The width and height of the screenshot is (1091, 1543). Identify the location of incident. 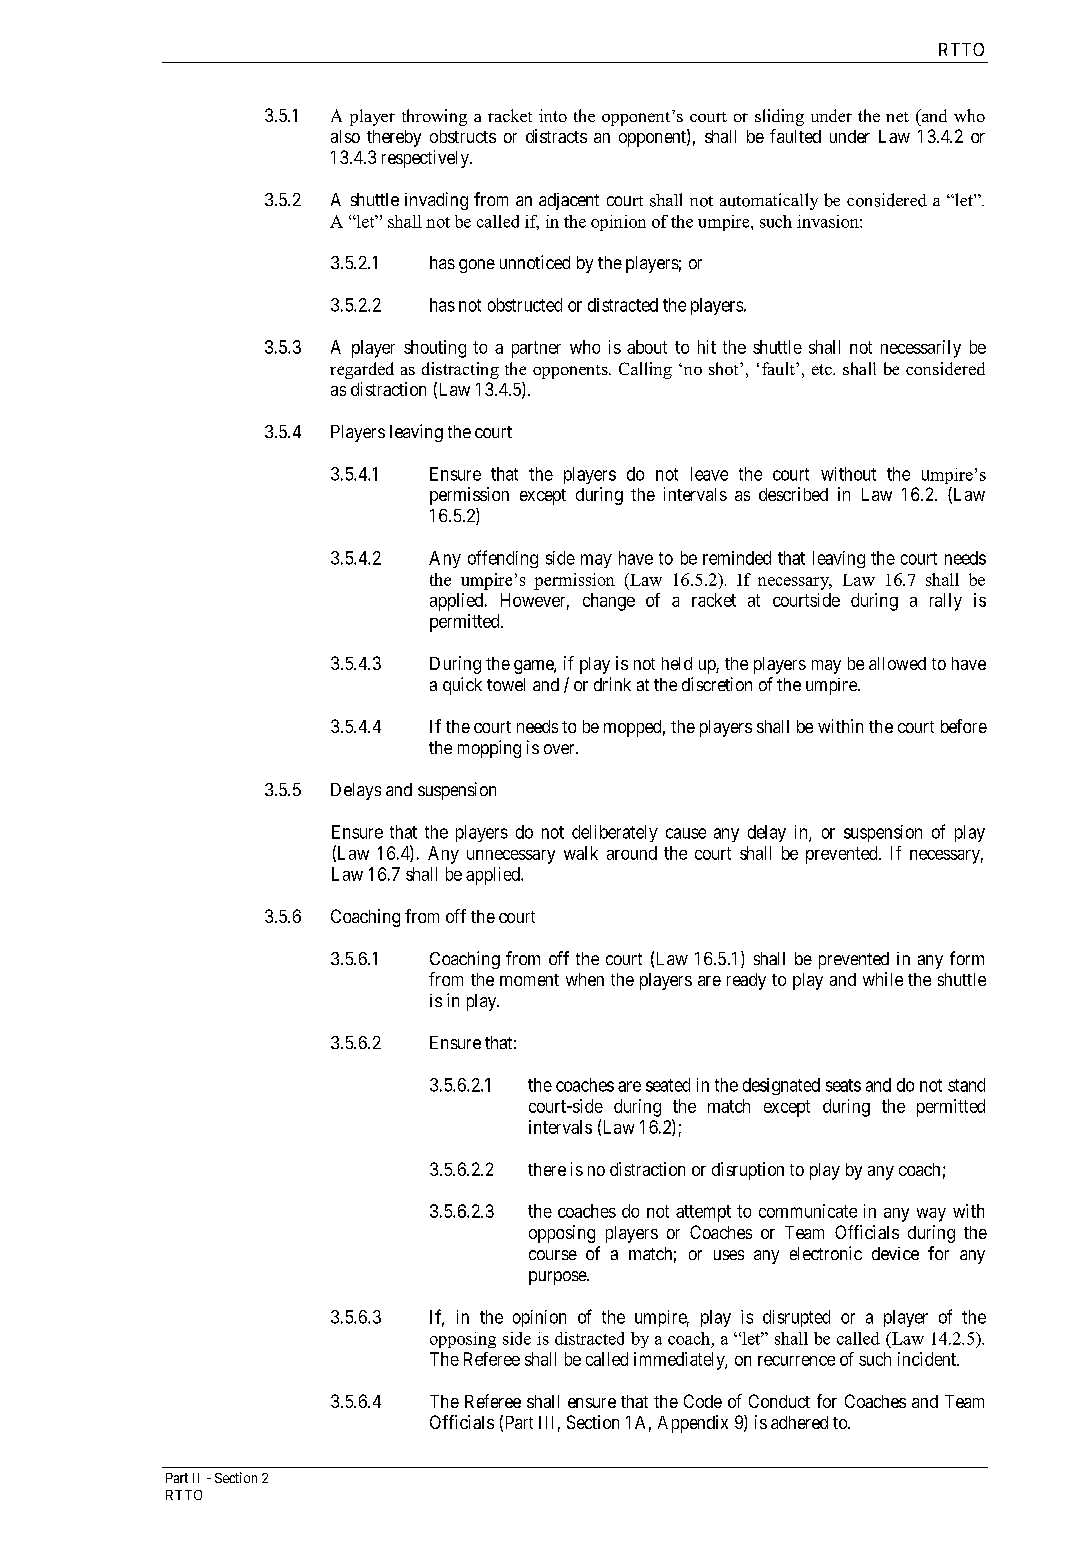
(928, 1359).
